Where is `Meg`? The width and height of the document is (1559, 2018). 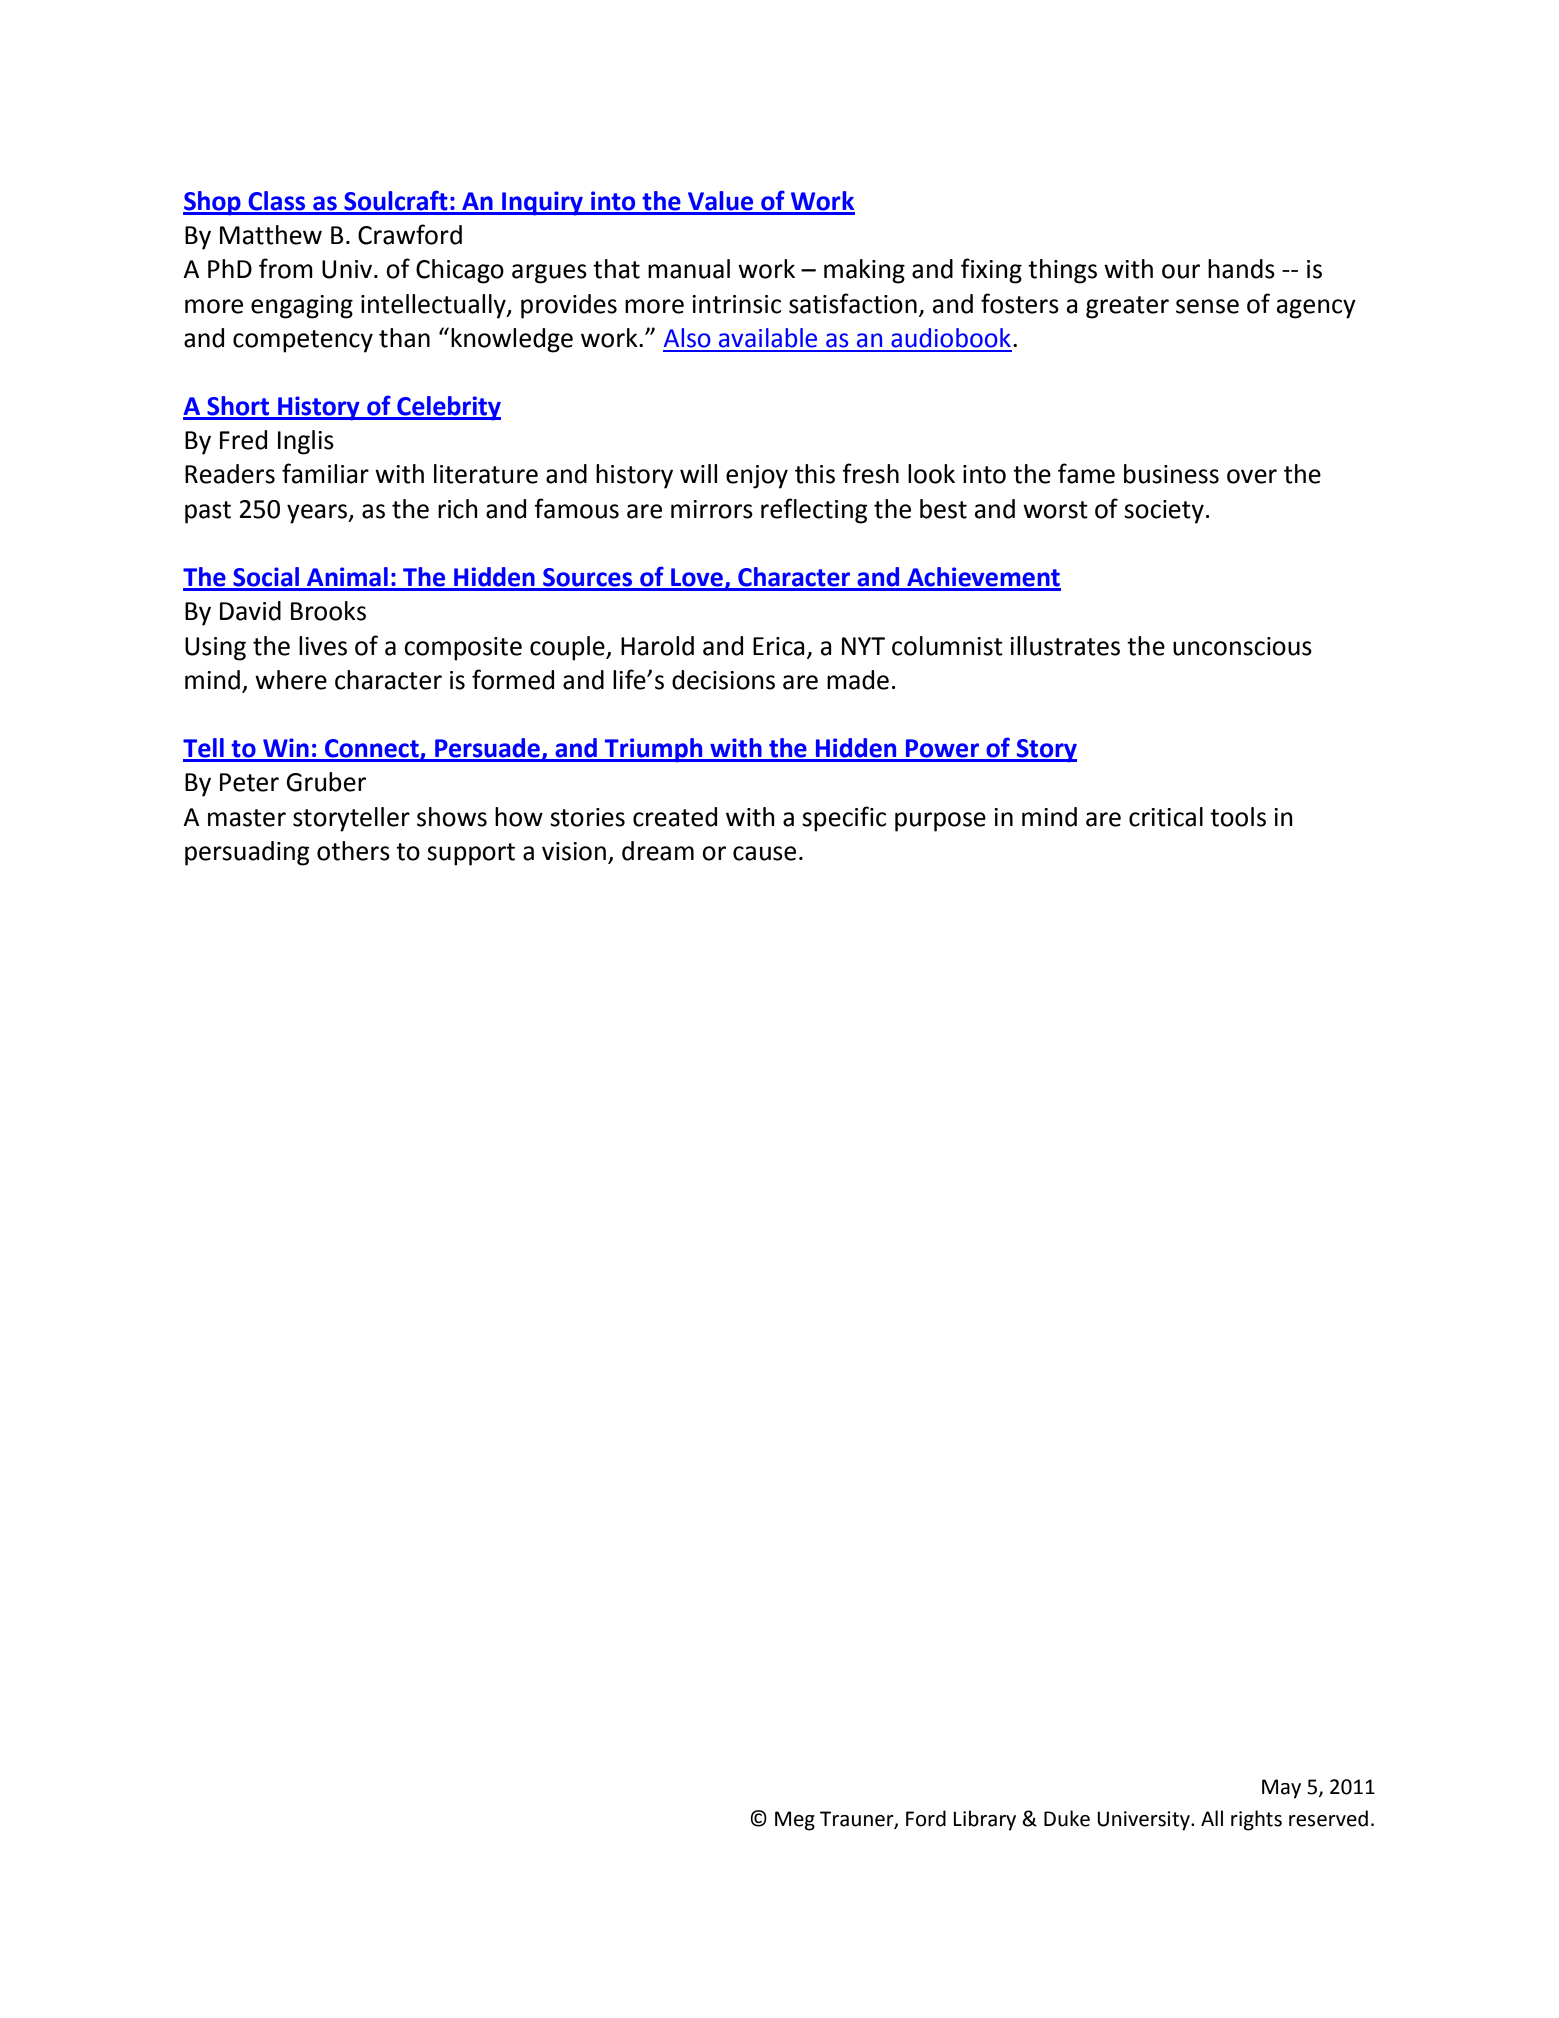 Meg is located at coordinates (795, 1821).
